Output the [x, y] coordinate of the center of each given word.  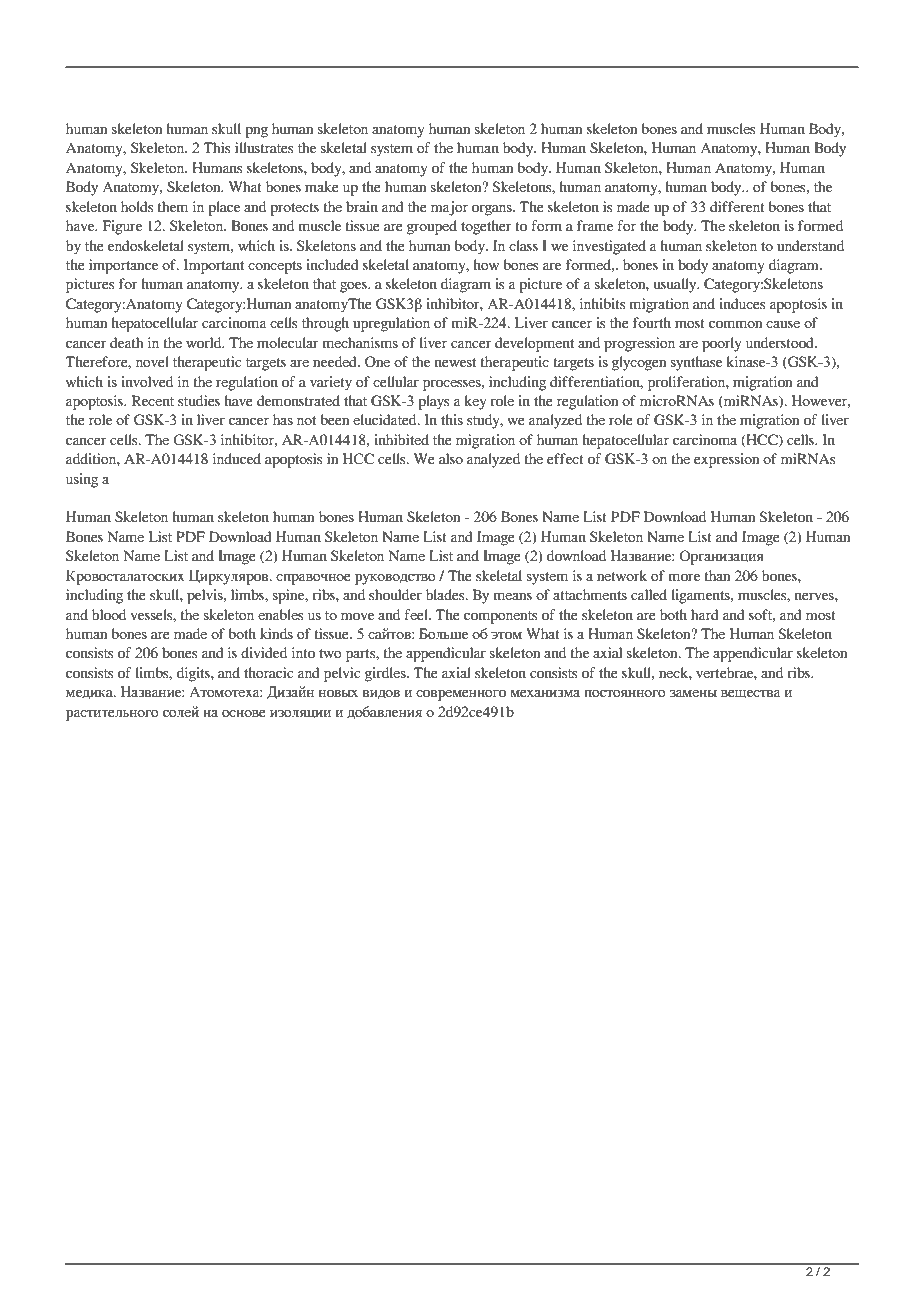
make [322, 186]
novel [152, 361]
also [451, 458]
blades [446, 594]
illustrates [264, 147]
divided [264, 652]
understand [810, 245]
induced [237, 458]
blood [109, 614]
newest [455, 362]
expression [726, 460]
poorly [722, 344]
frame [595, 225]
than [717, 575]
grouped [432, 227]
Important [214, 266]
